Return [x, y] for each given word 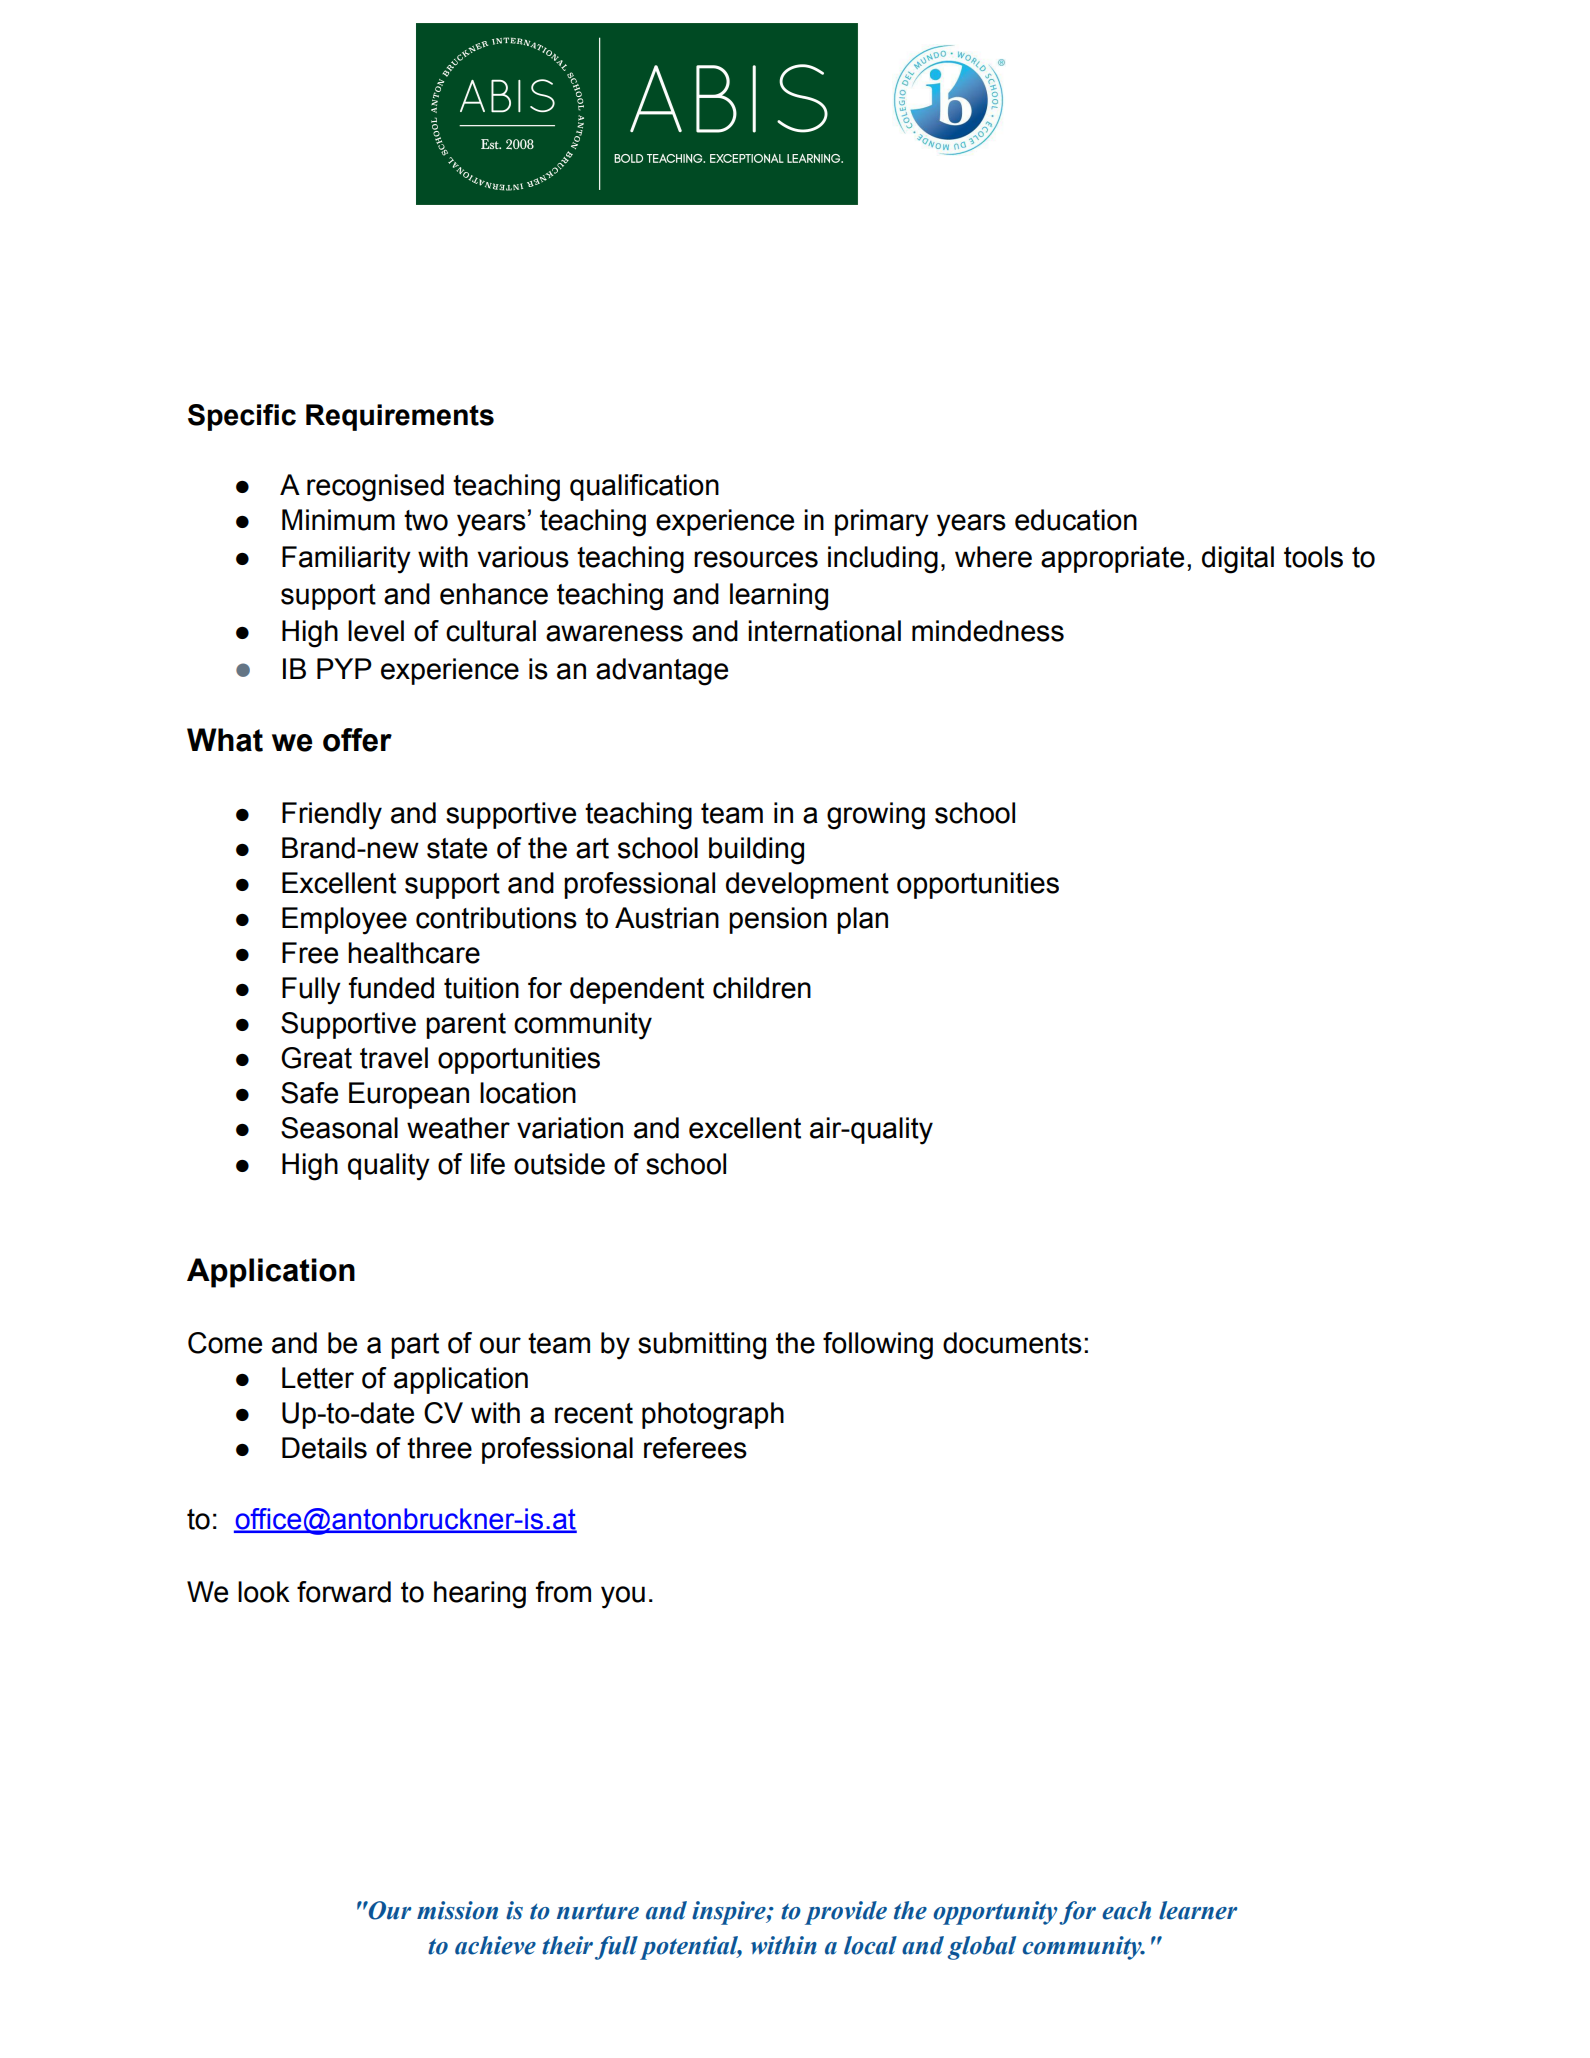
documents [1012, 1343]
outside [559, 1164]
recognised [375, 488]
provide [846, 1913]
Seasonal [339, 1128]
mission [457, 1910]
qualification [644, 487]
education [1076, 520]
